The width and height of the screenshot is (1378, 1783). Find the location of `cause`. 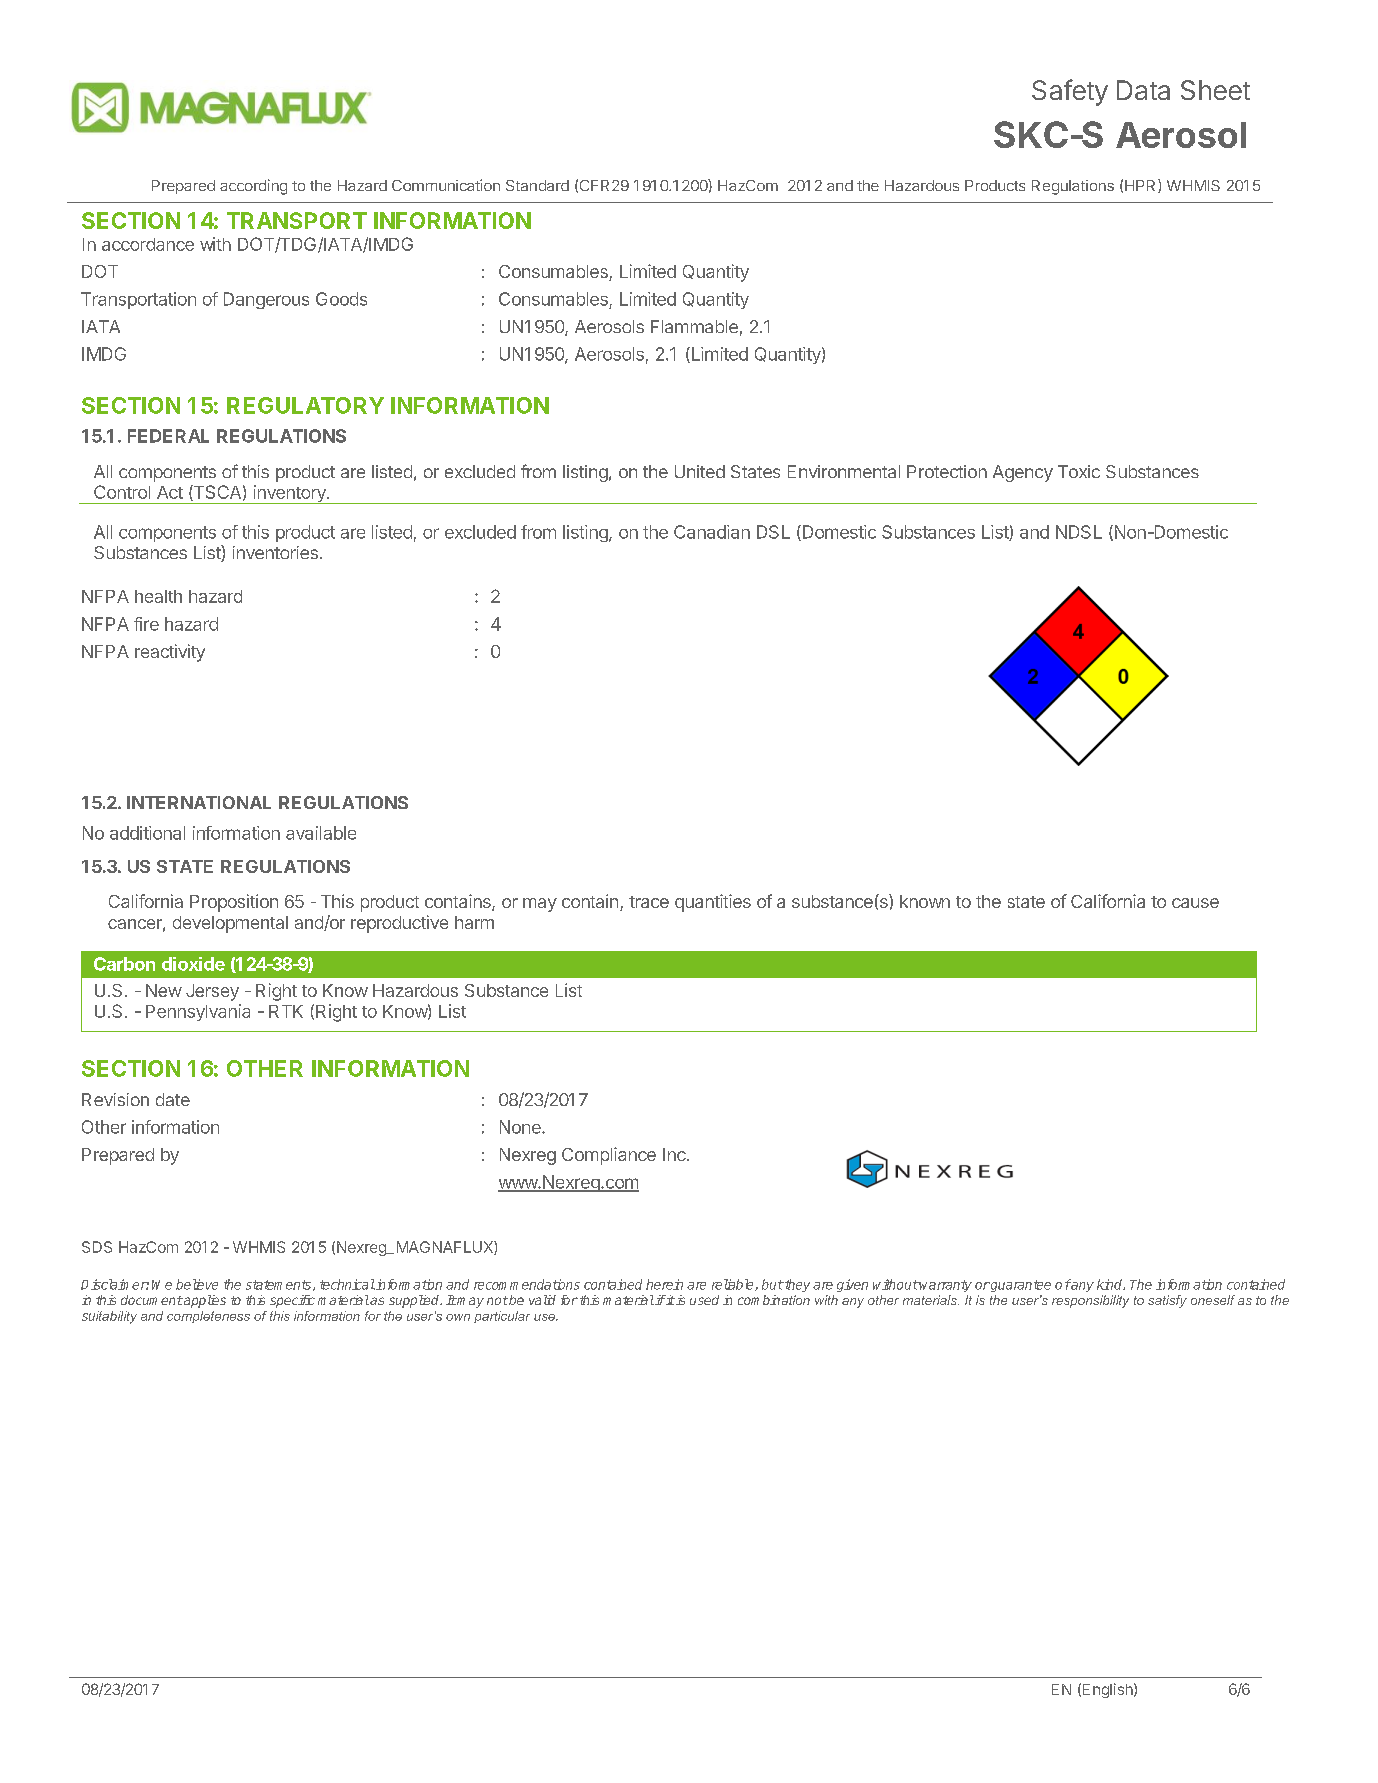

cause is located at coordinates (1195, 903).
